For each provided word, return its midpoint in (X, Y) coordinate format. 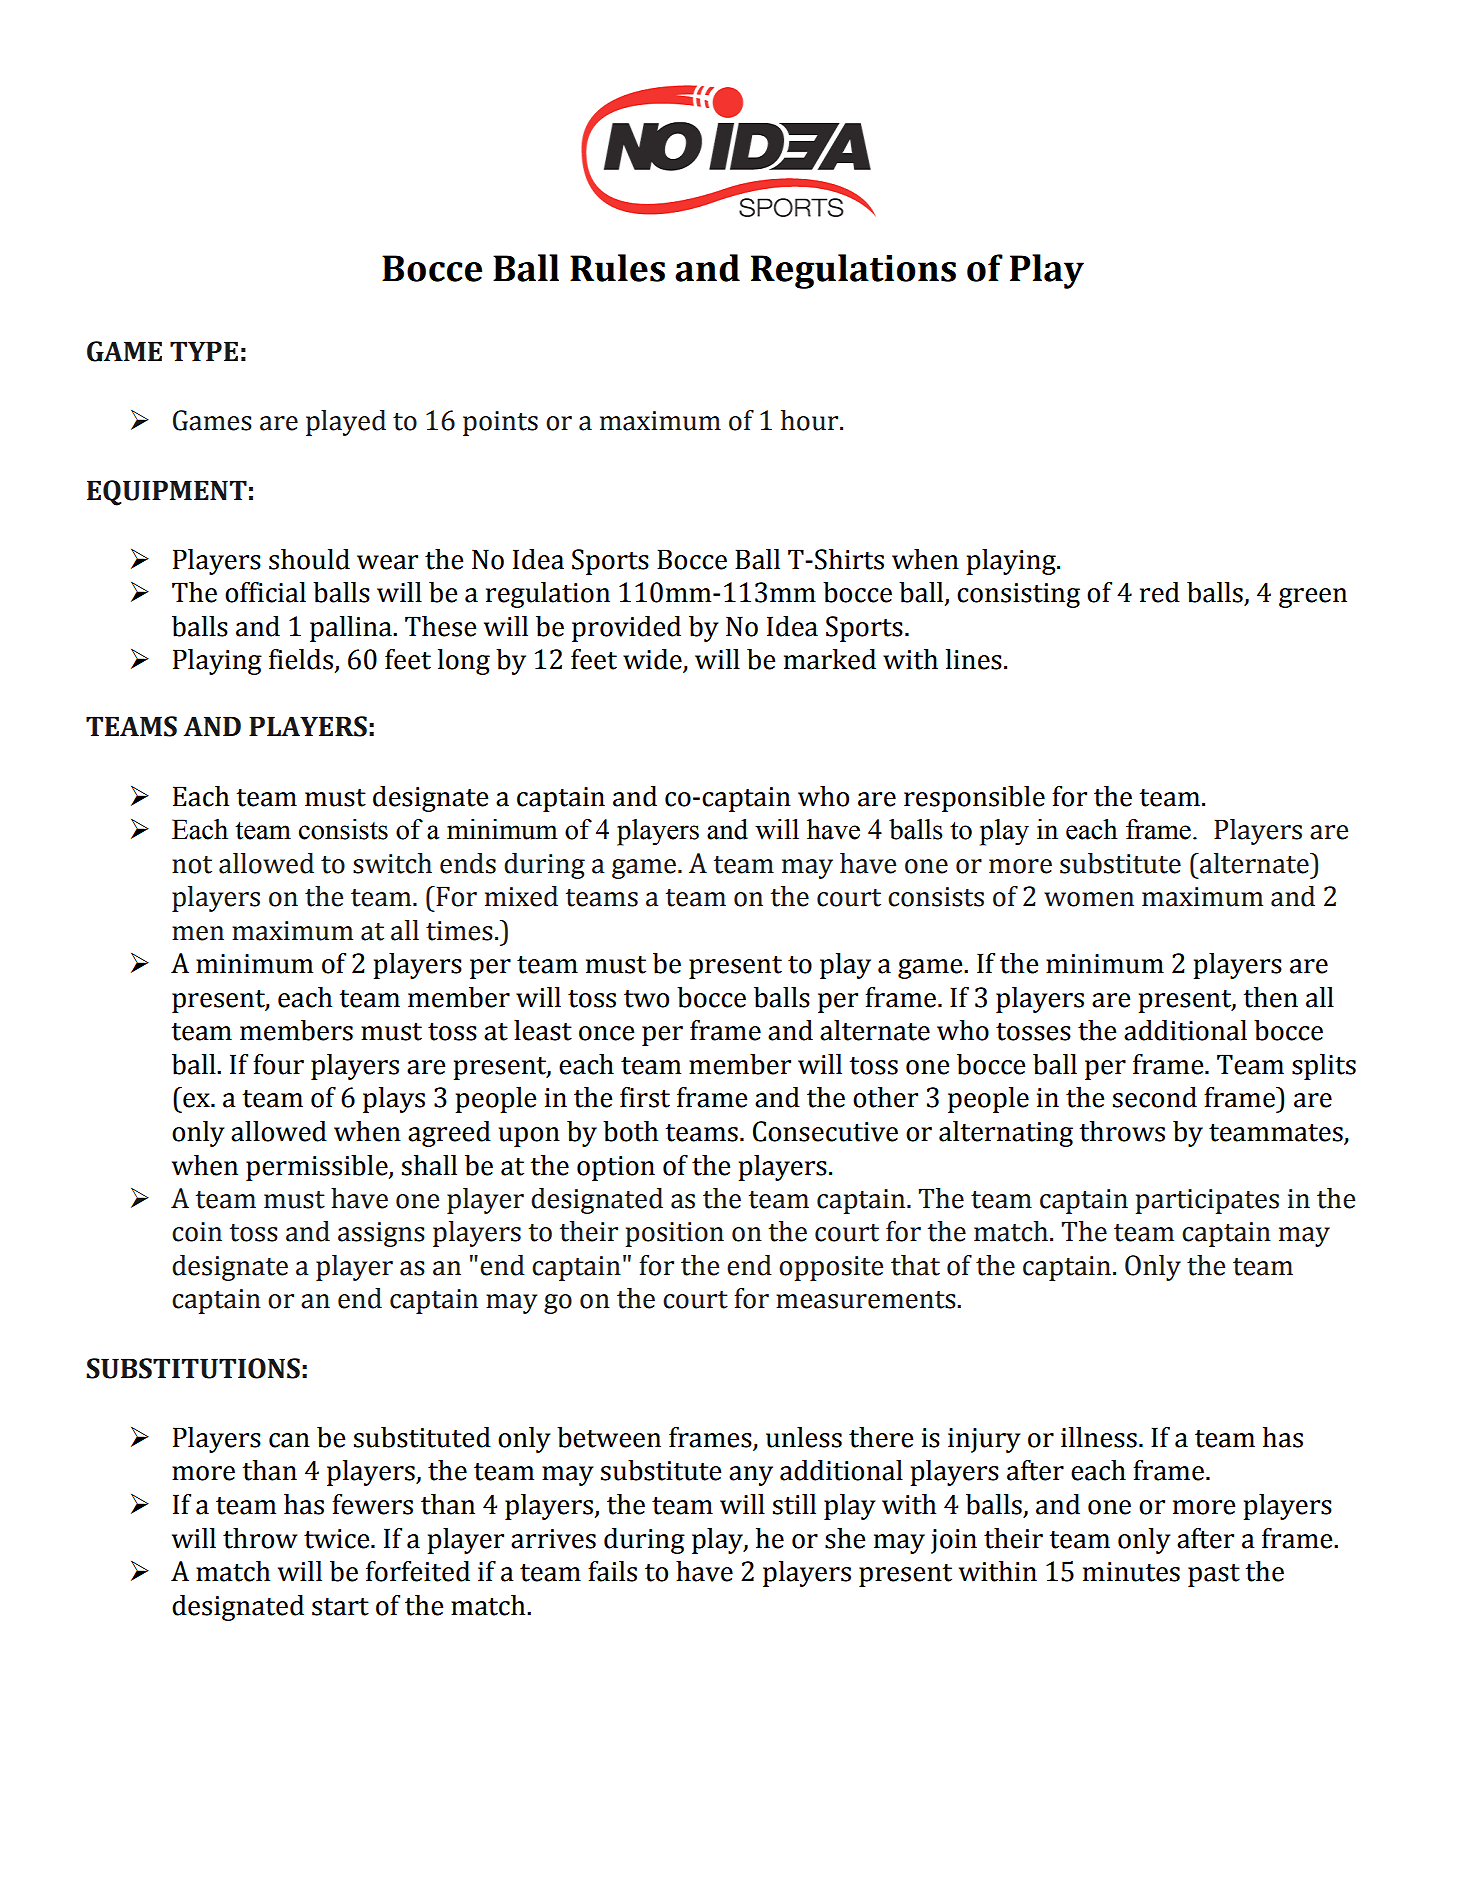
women (1089, 899)
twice (338, 1539)
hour (811, 420)
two (646, 999)
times (459, 931)
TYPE (204, 351)
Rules (617, 268)
